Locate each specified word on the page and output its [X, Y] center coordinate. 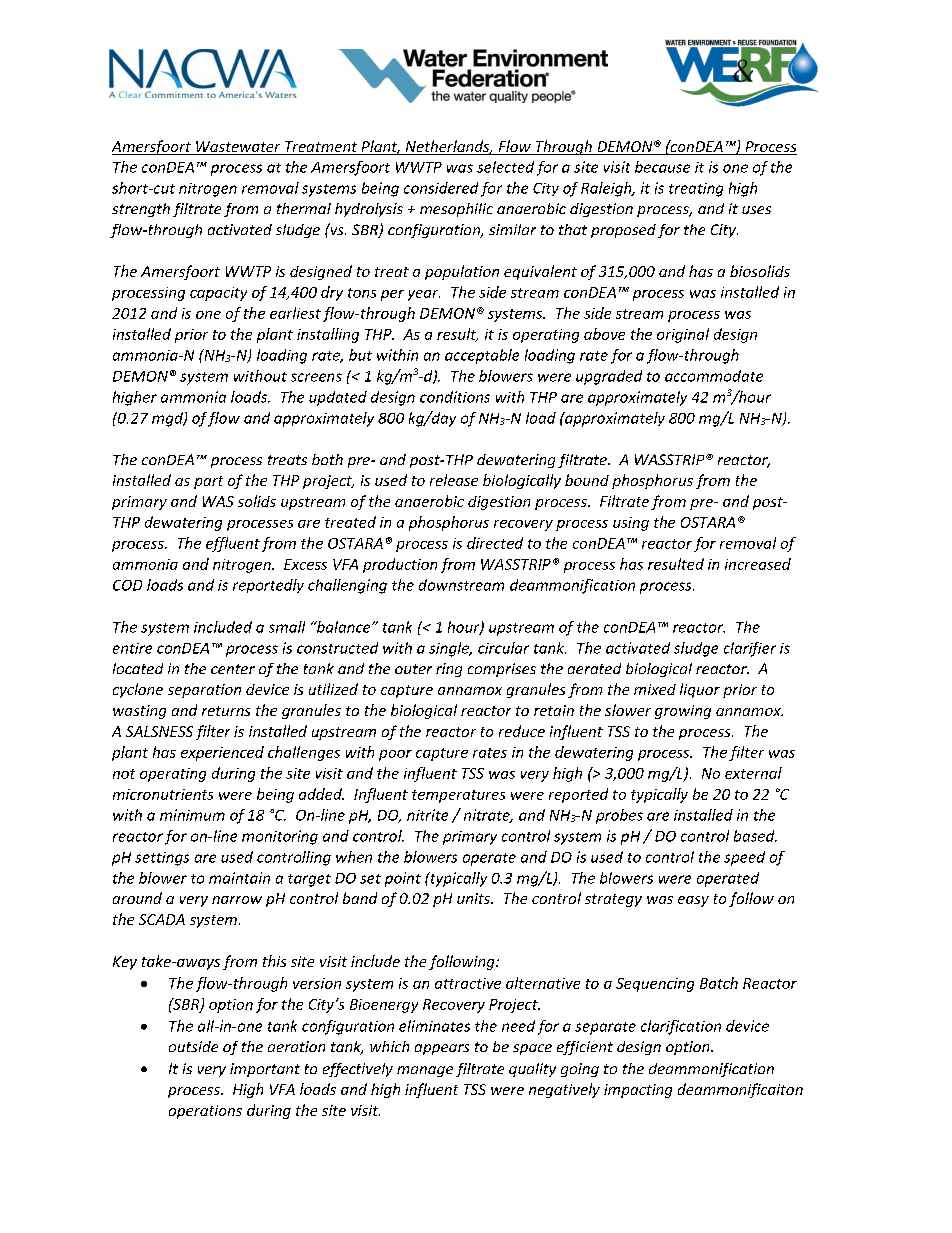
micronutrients [163, 794]
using [631, 524]
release [454, 480]
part [208, 482]
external [753, 773]
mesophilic [456, 210]
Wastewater [238, 148]
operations [205, 1112]
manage [425, 1071]
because [662, 167]
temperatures [458, 796]
